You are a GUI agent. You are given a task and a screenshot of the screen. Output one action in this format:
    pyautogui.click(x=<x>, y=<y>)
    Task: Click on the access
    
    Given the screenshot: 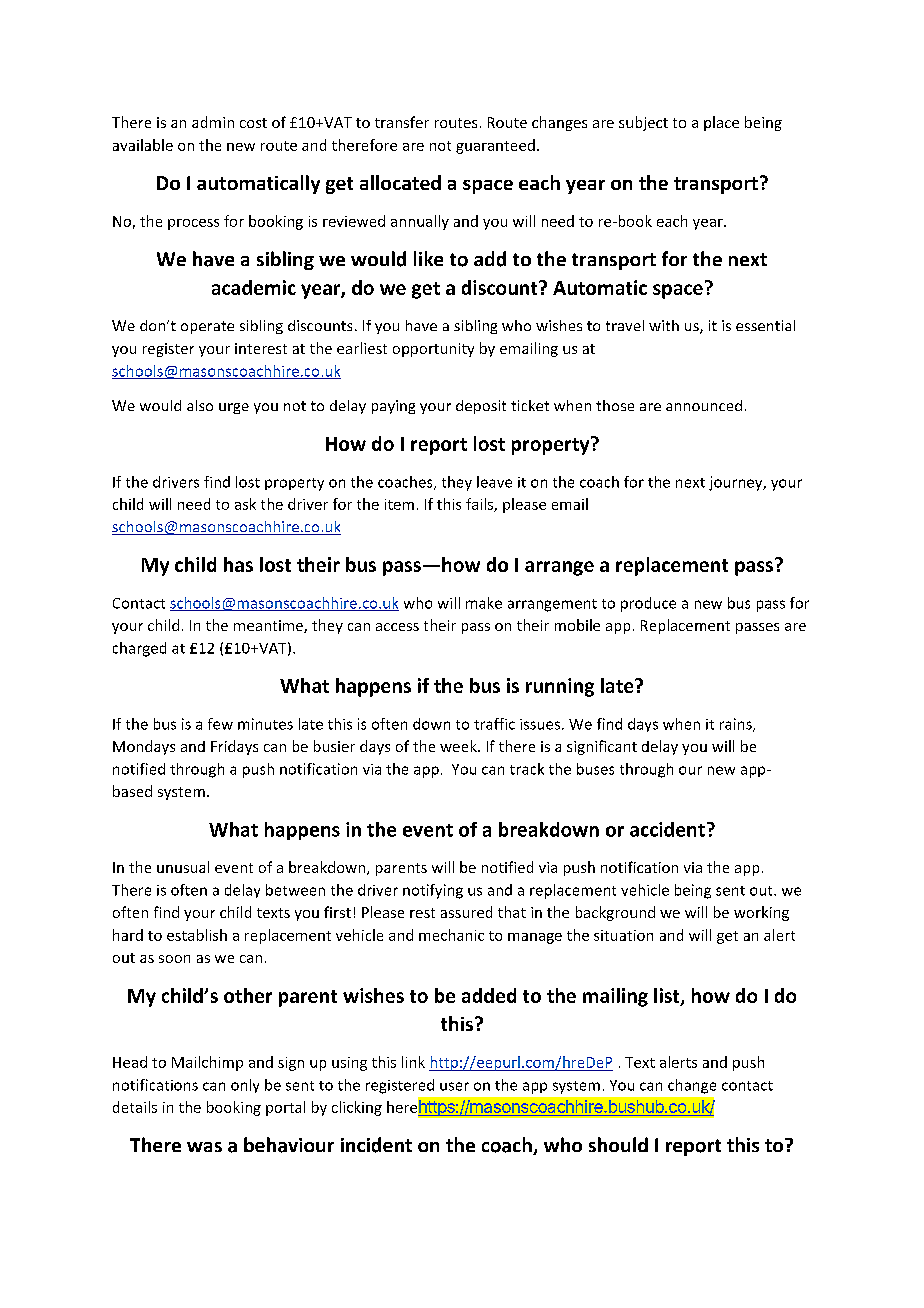 What is the action you would take?
    pyautogui.click(x=397, y=627)
